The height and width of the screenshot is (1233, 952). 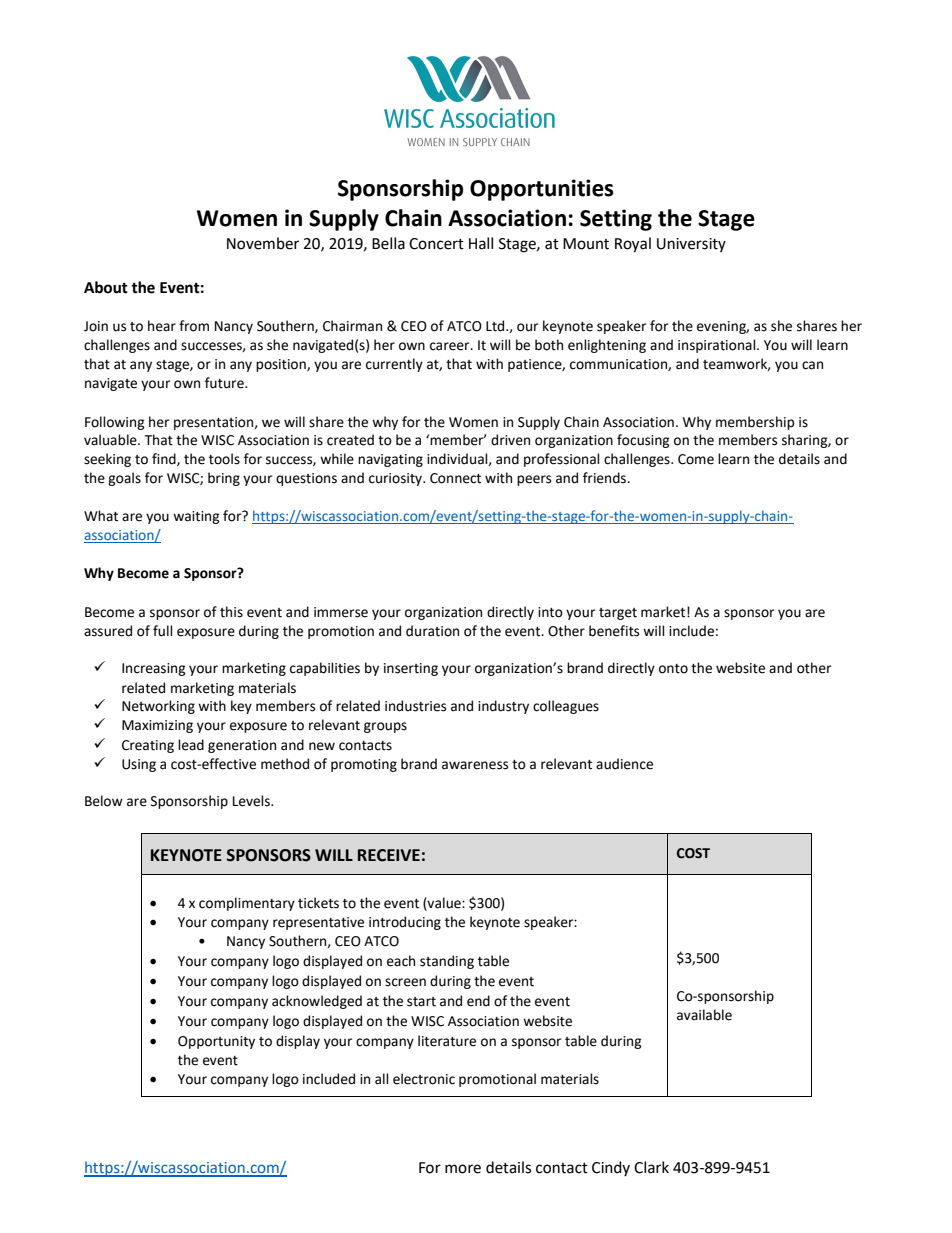 What do you see at coordinates (436, 244) in the screenshot?
I see `Concert` at bounding box center [436, 244].
